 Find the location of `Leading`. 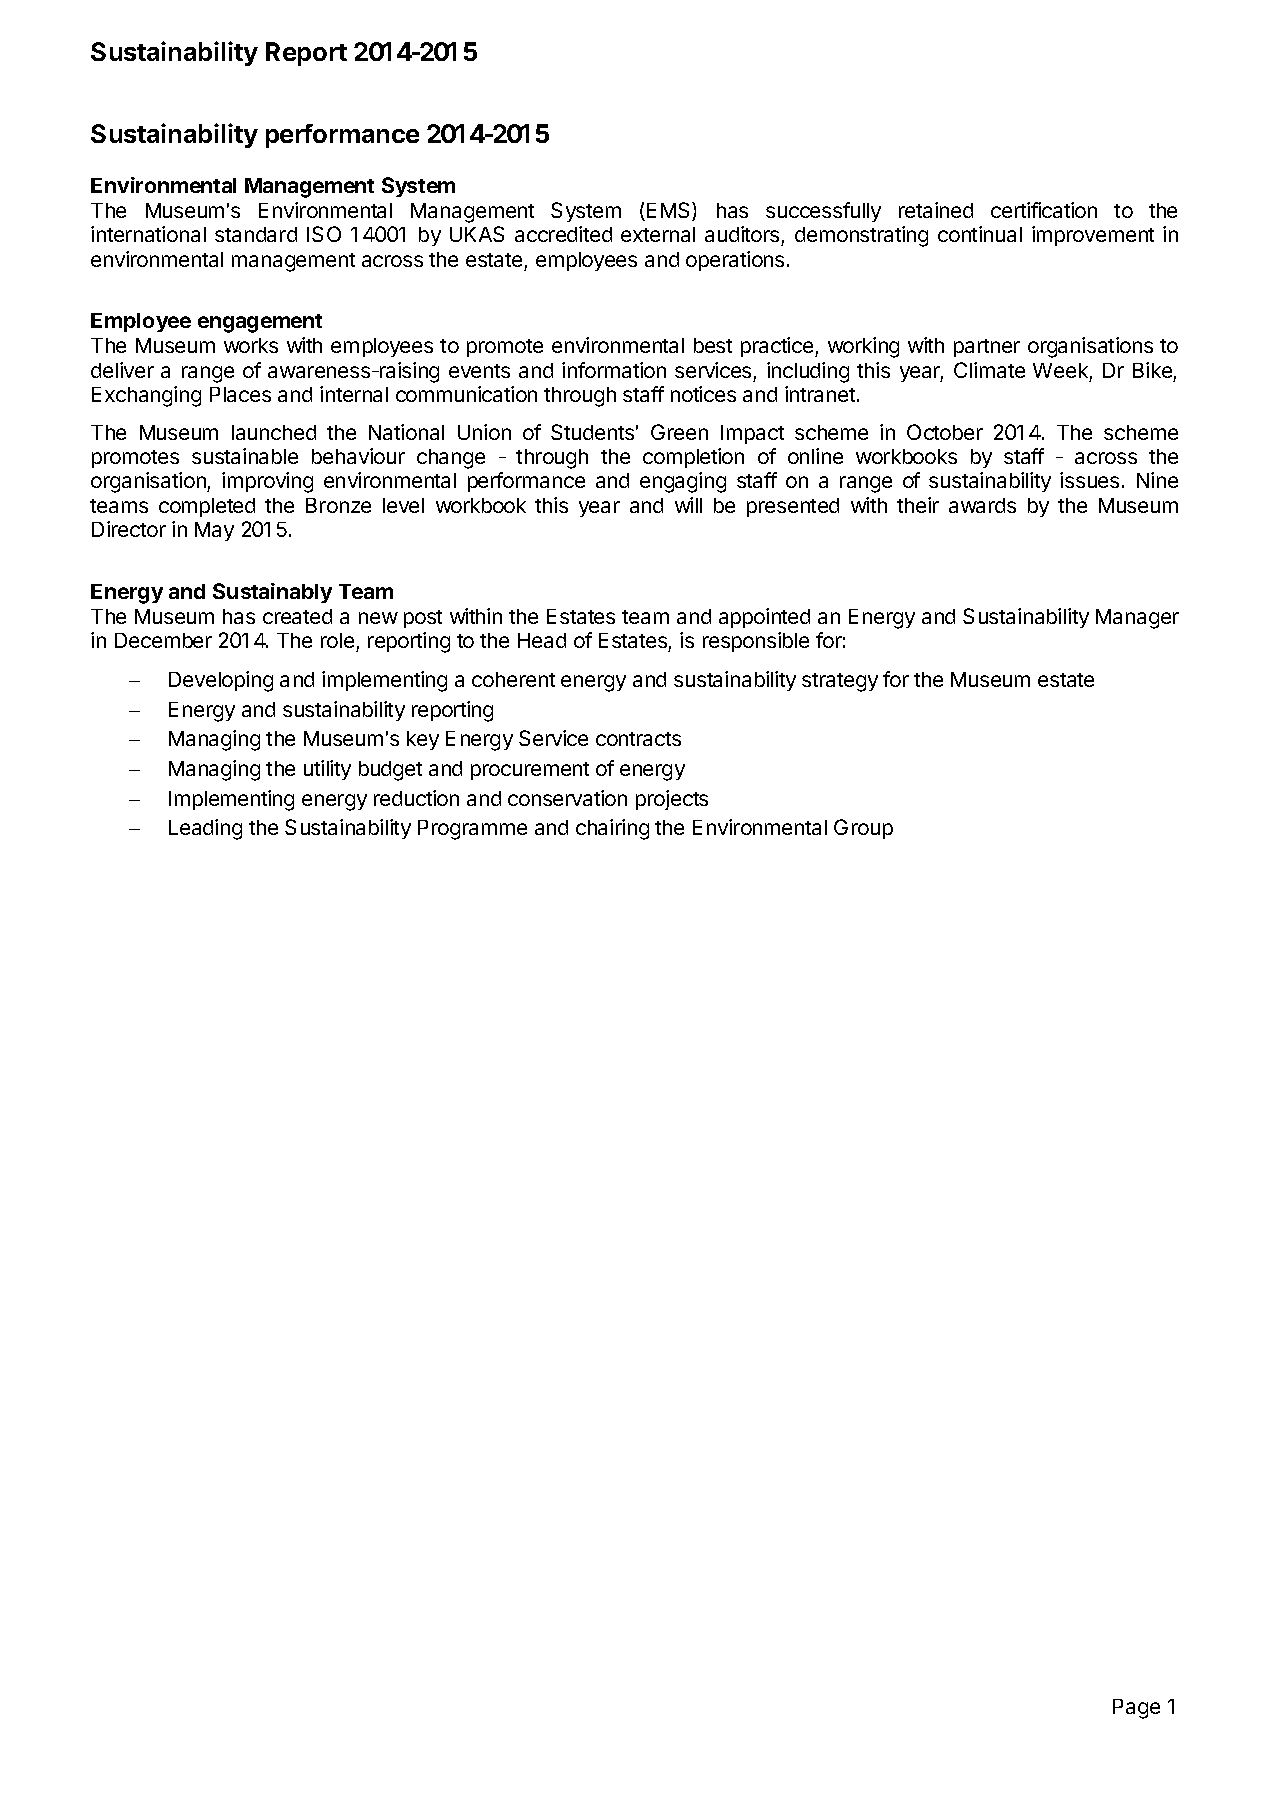

Leading is located at coordinates (205, 829).
